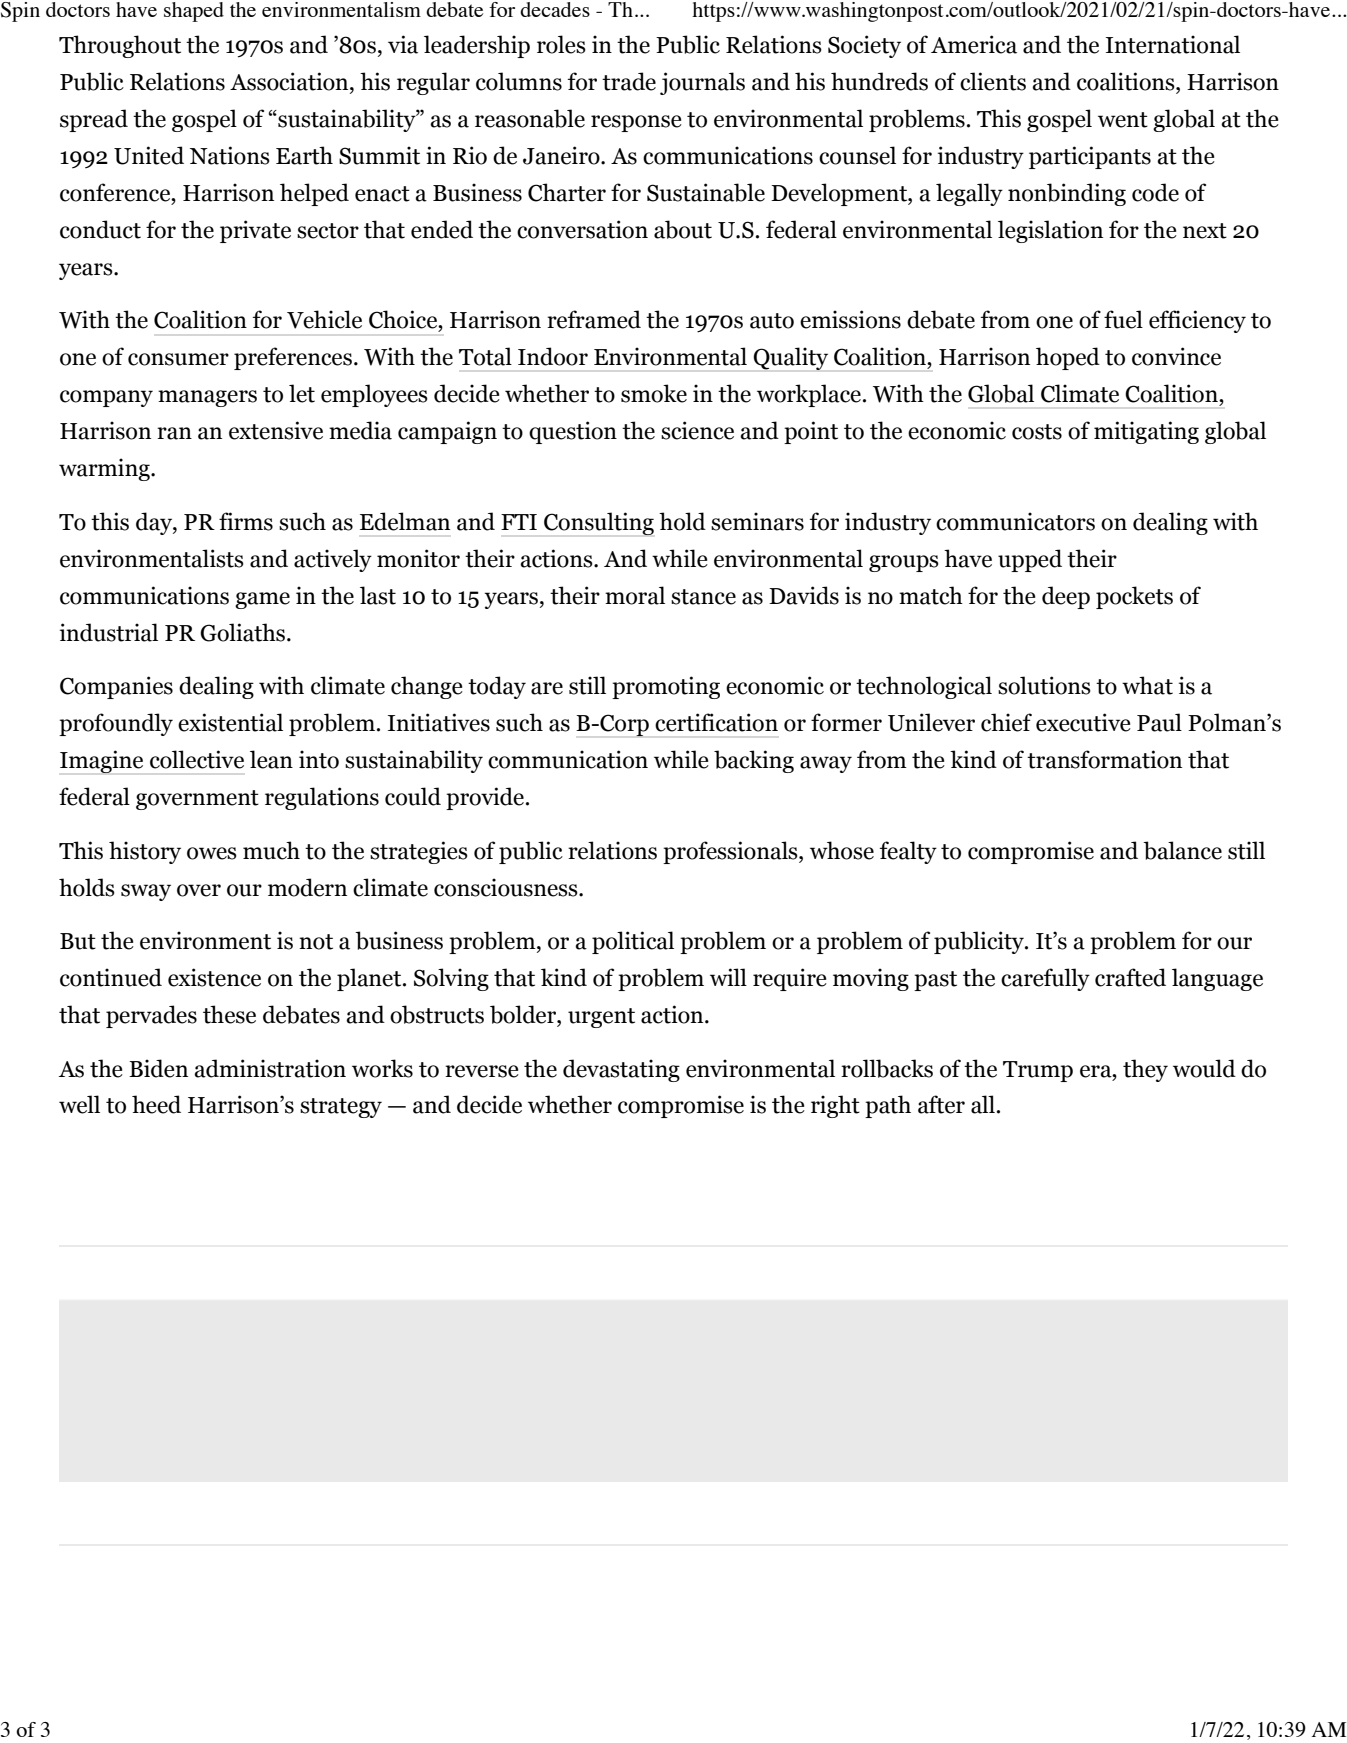 The height and width of the screenshot is (1743, 1347). Describe the element at coordinates (654, 393) in the screenshot. I see `smoke` at that location.
